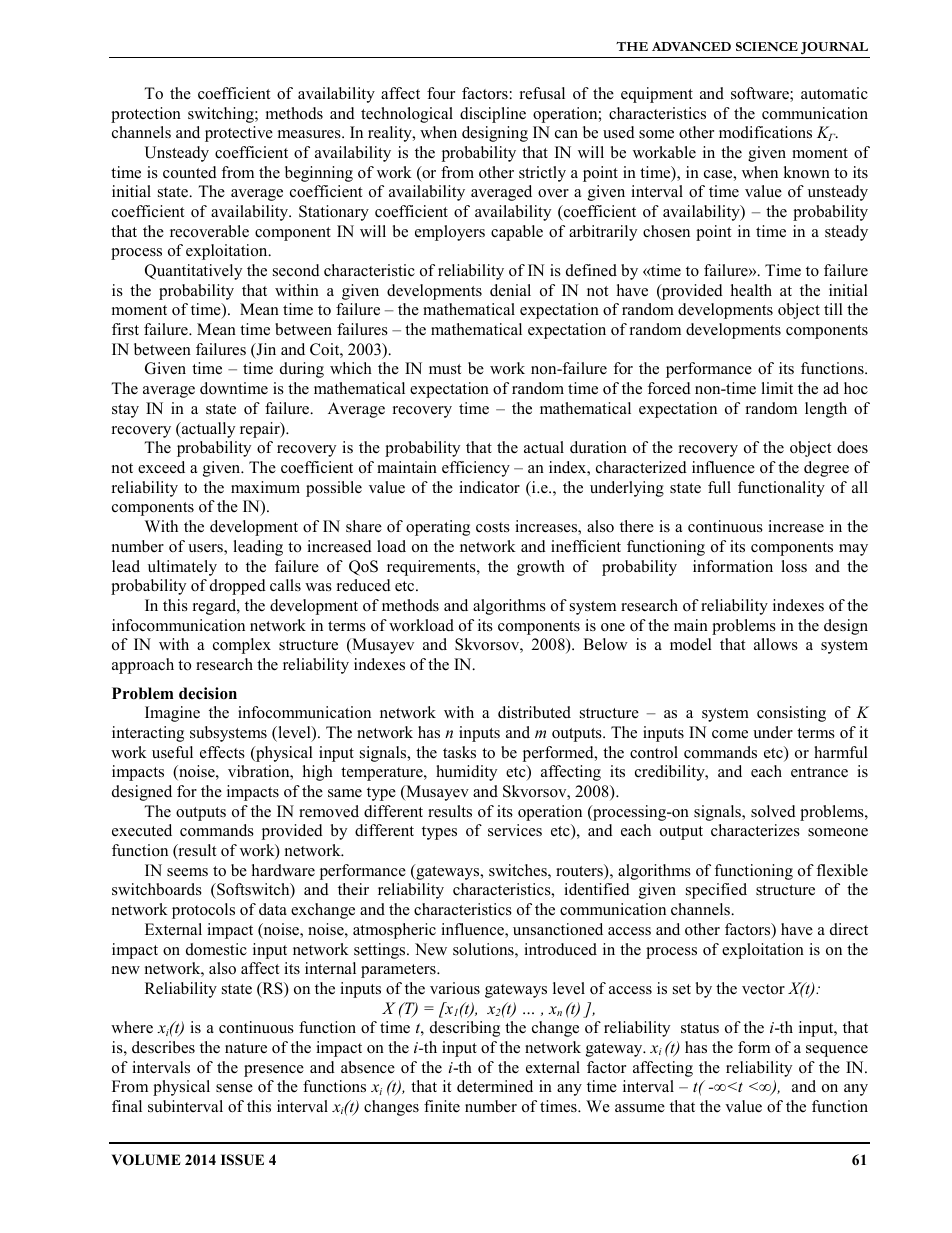 Image resolution: width=952 pixels, height=1233 pixels. What do you see at coordinates (238, 587) in the page?
I see `dropped` at bounding box center [238, 587].
